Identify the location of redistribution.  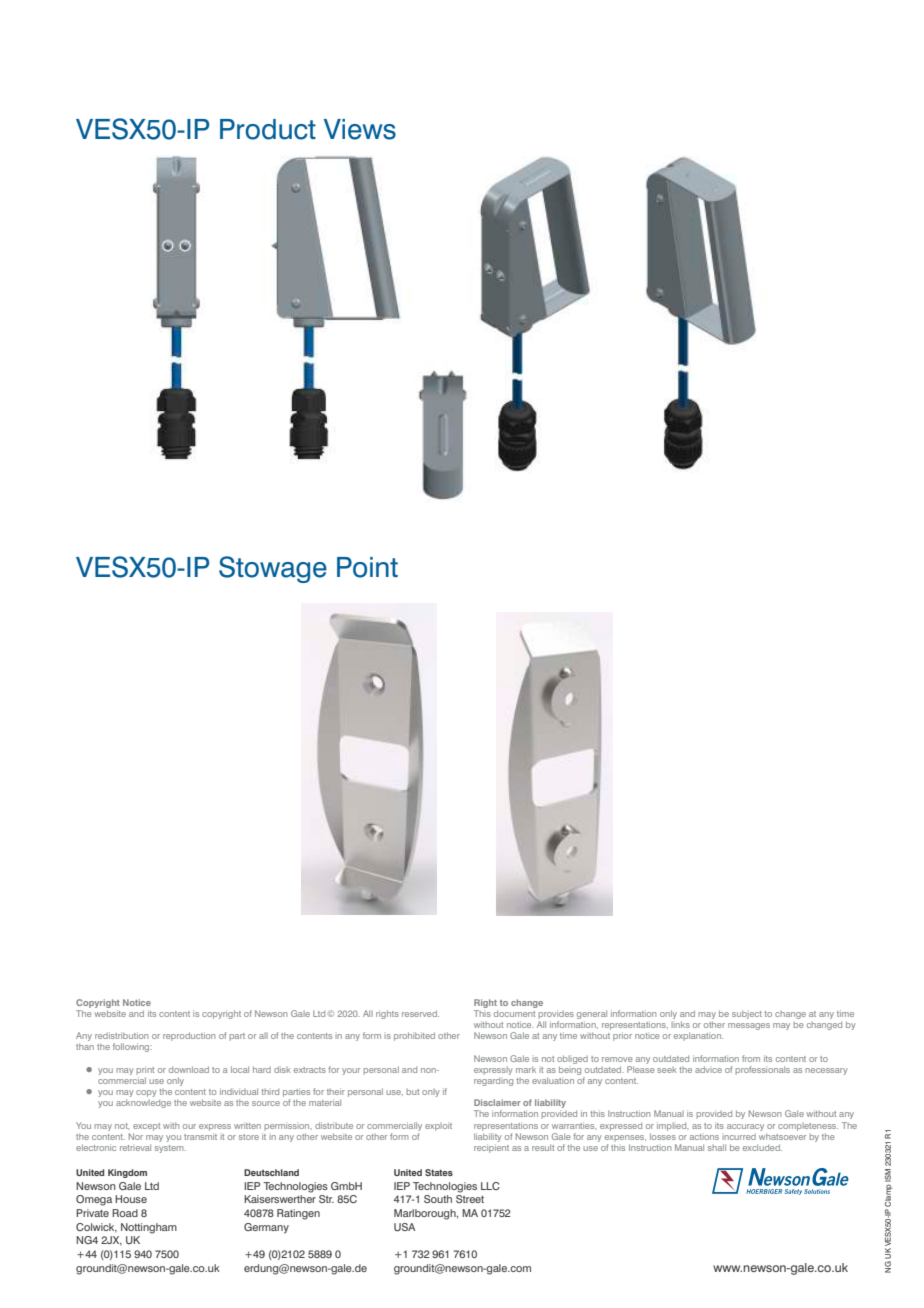
(121, 1035).
